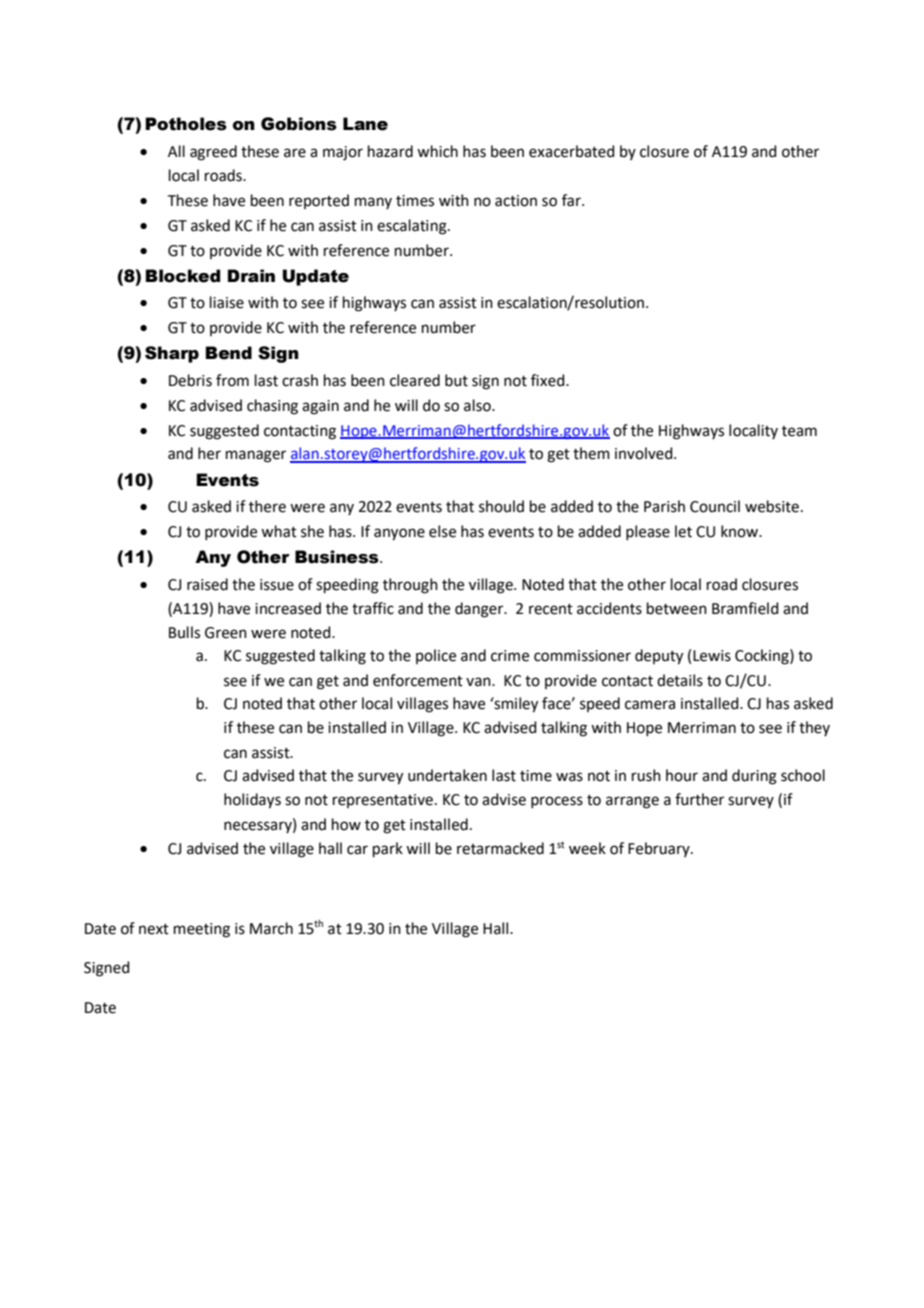 The image size is (924, 1308). Describe the element at coordinates (418, 680) in the screenshot. I see `enforcement` at that location.
